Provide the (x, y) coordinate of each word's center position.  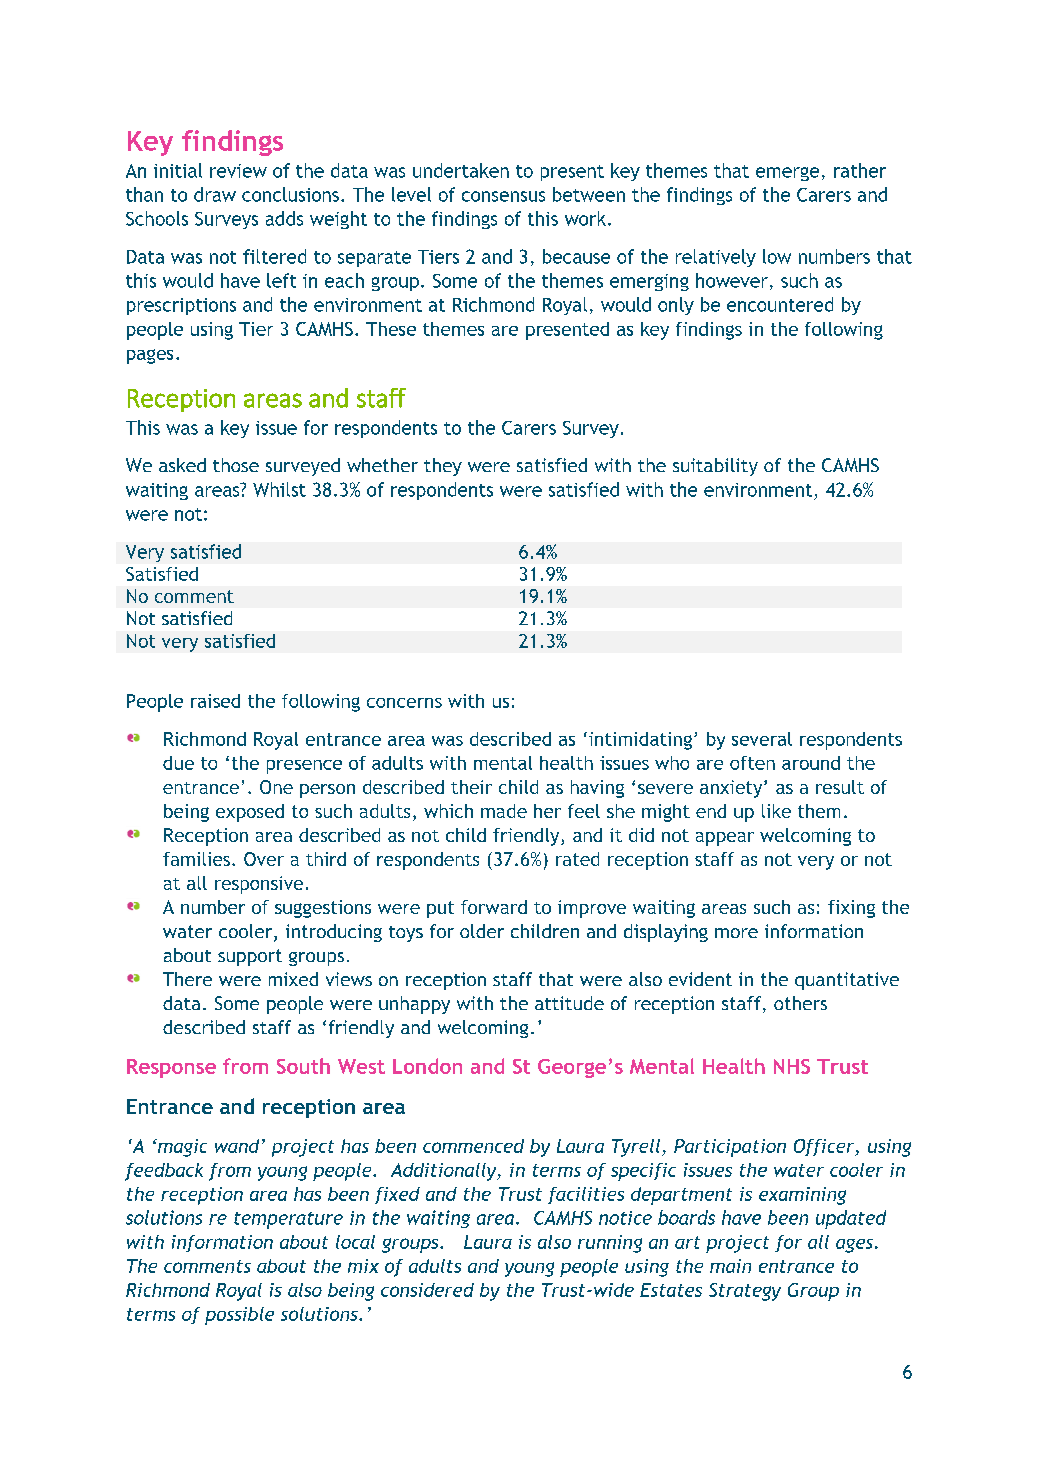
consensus (503, 196)
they (443, 467)
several (762, 739)
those (236, 465)
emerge (787, 174)
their (471, 787)
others (800, 1003)
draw (215, 194)
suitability (715, 467)
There (187, 979)
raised (215, 701)
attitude (569, 1003)
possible (239, 1316)
